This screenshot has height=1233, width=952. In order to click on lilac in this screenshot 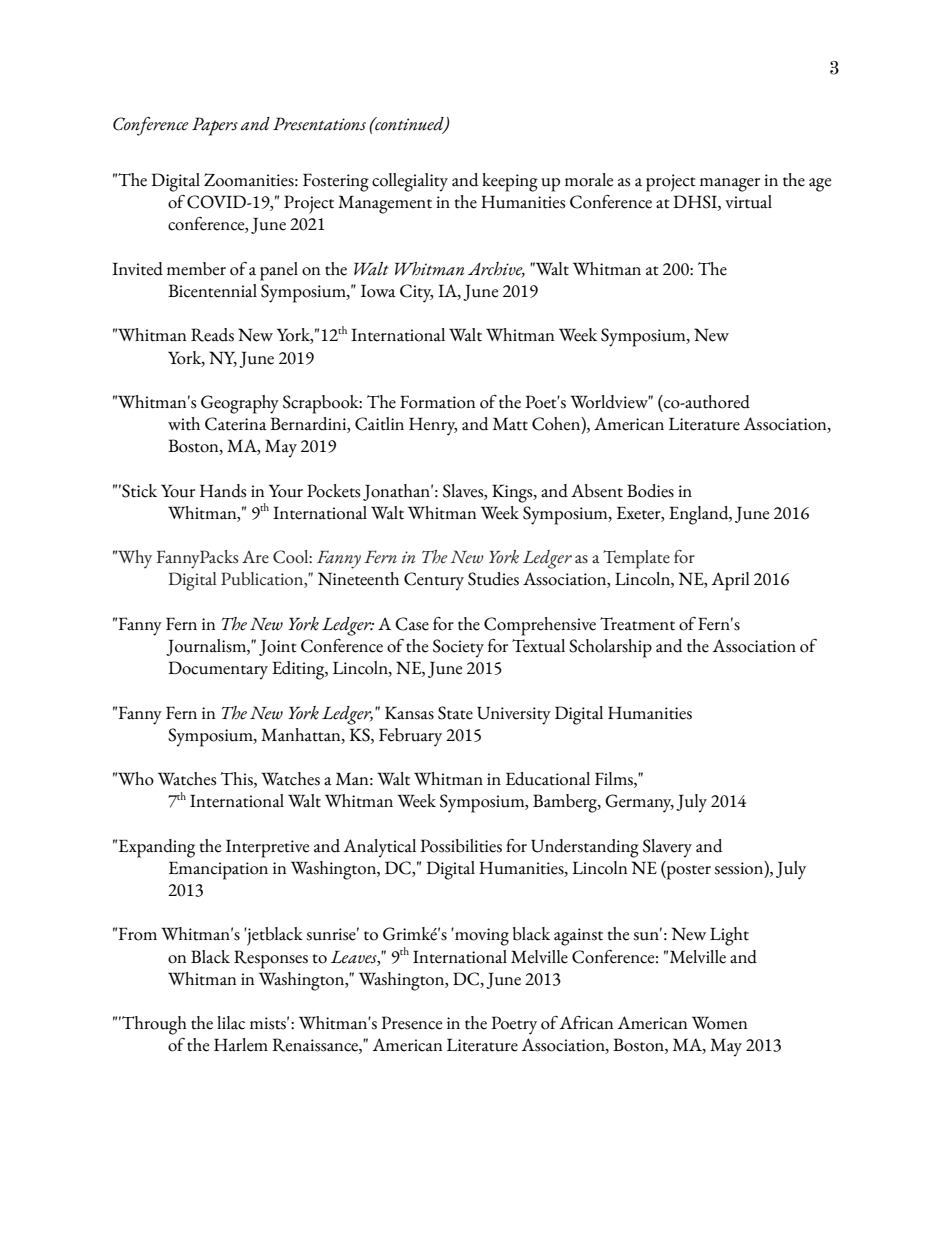, I will do `click(231, 1023)`.
